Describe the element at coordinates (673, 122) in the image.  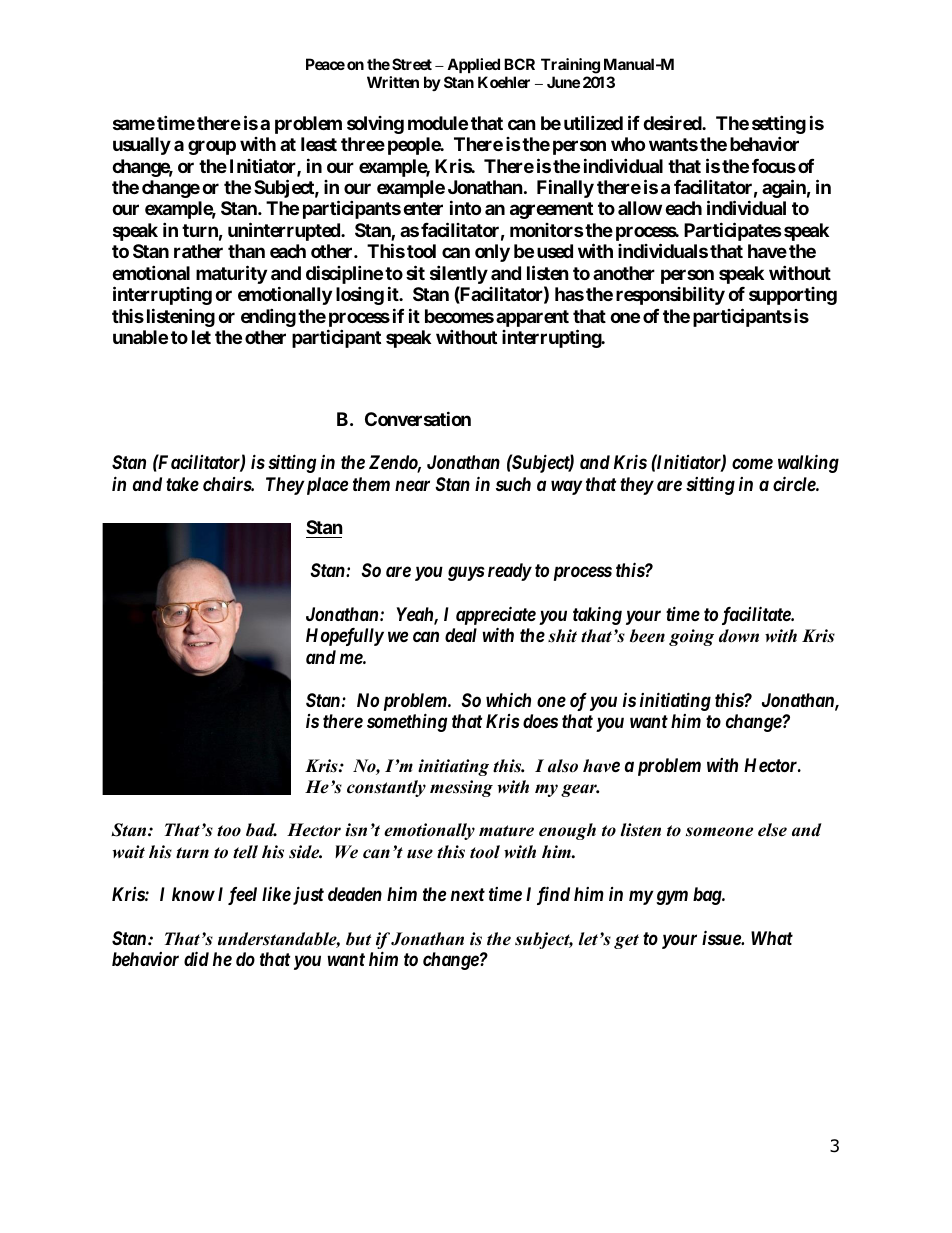
I see `desired` at that location.
